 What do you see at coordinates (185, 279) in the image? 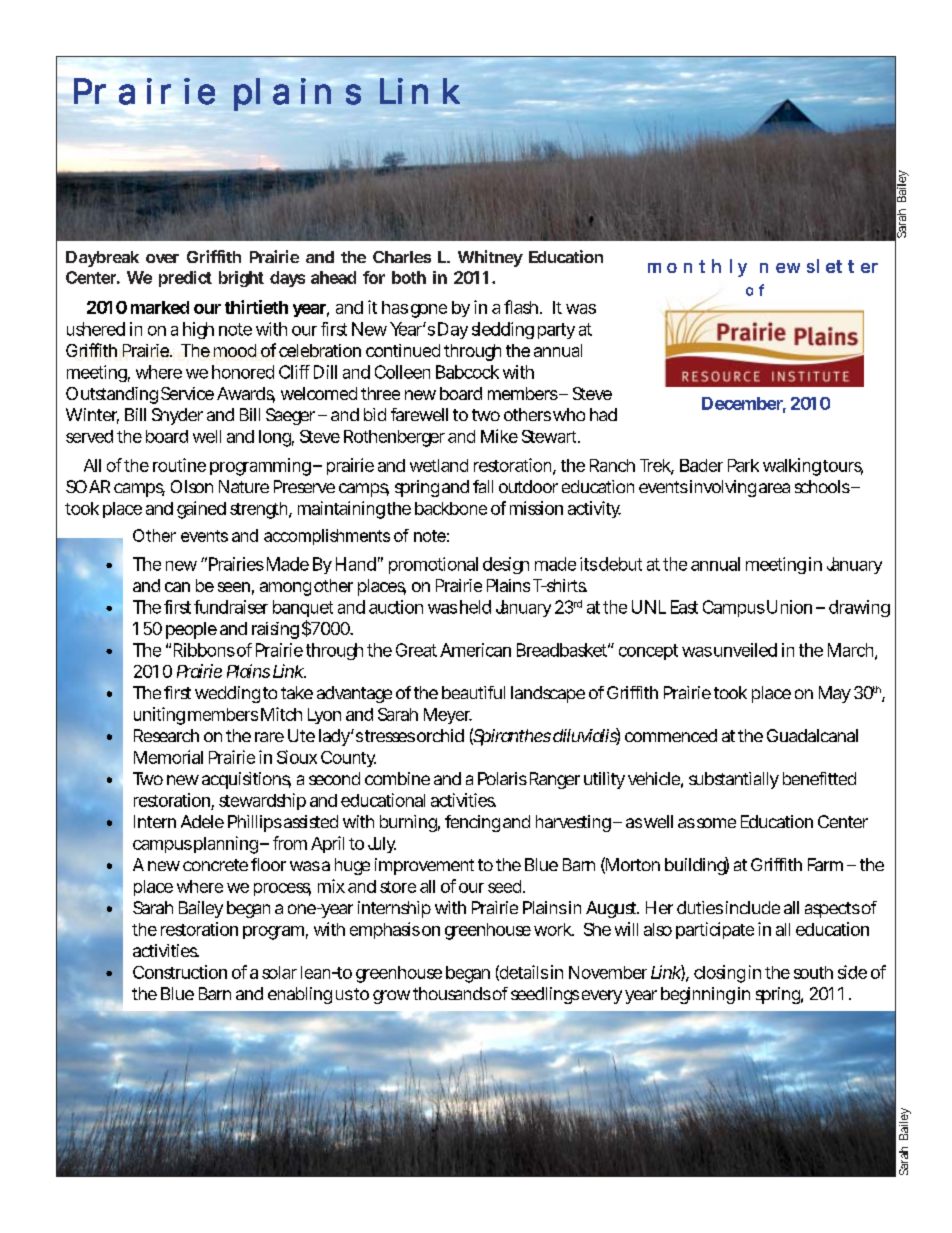
I see `predict` at bounding box center [185, 279].
